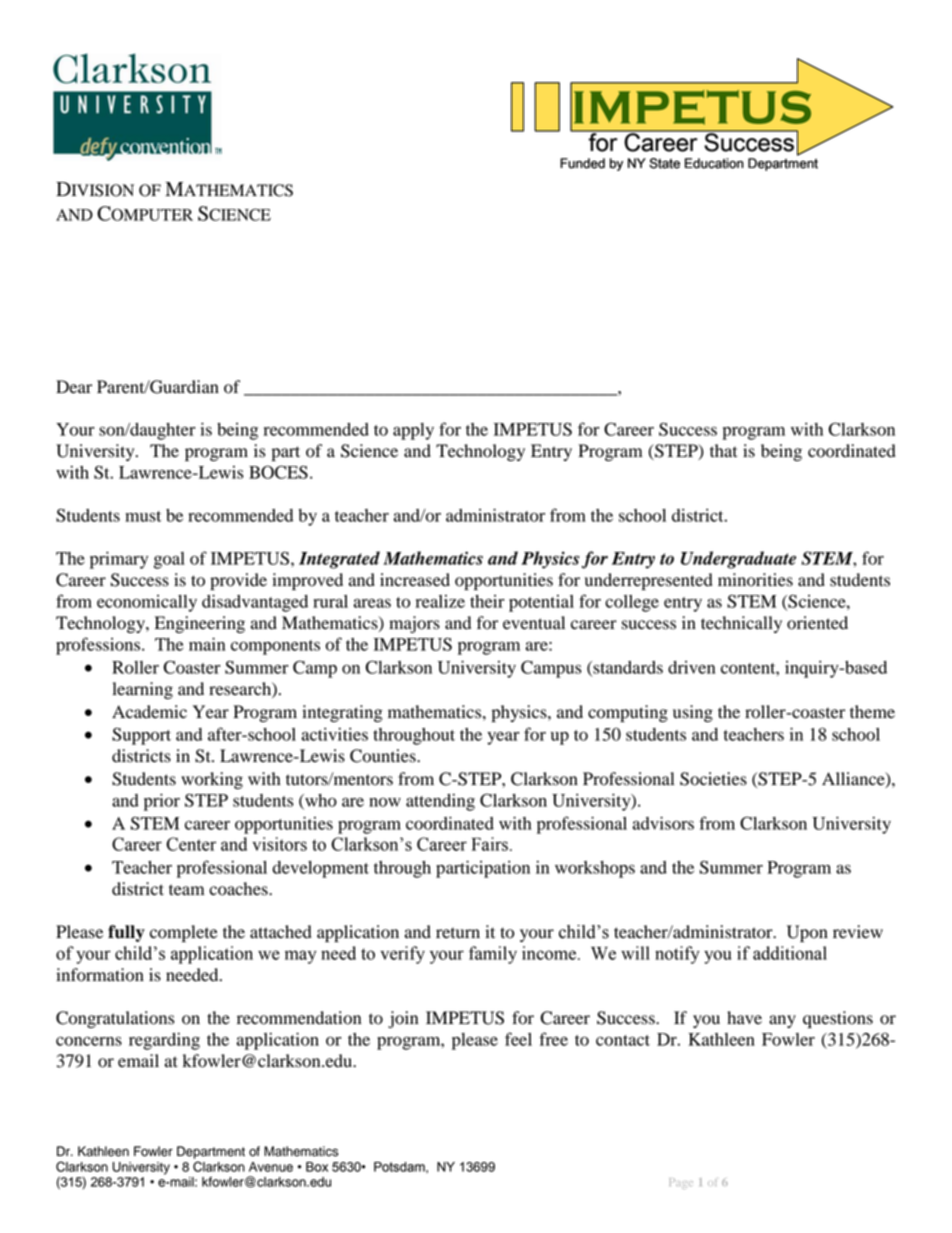 This screenshot has height=1233, width=952. I want to click on Center, so click(191, 844).
